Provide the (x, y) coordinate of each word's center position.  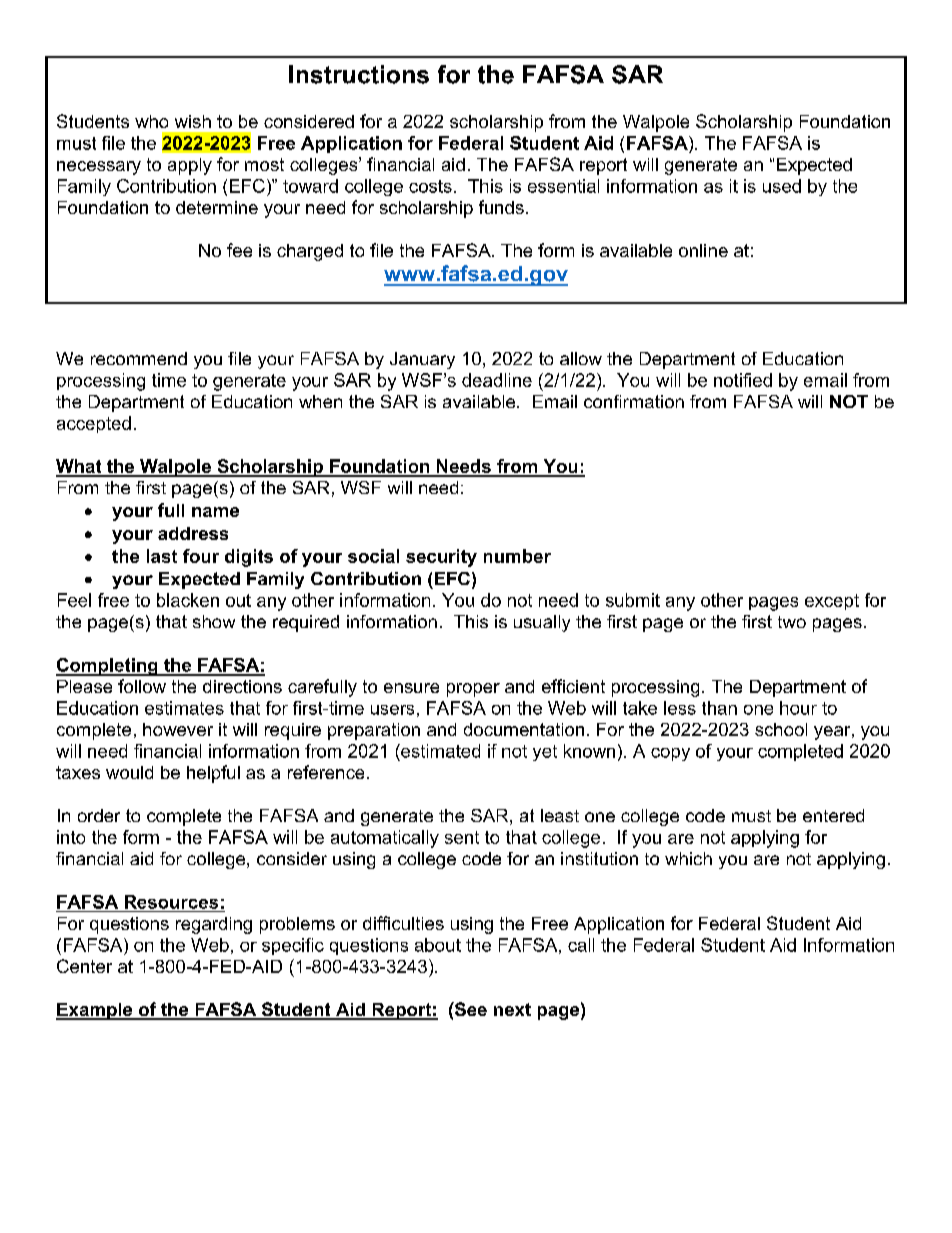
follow (142, 686)
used (782, 186)
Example (95, 1011)
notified (743, 380)
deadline (497, 380)
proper (473, 690)
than (719, 708)
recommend (139, 358)
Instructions (359, 74)
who (151, 121)
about (438, 945)
